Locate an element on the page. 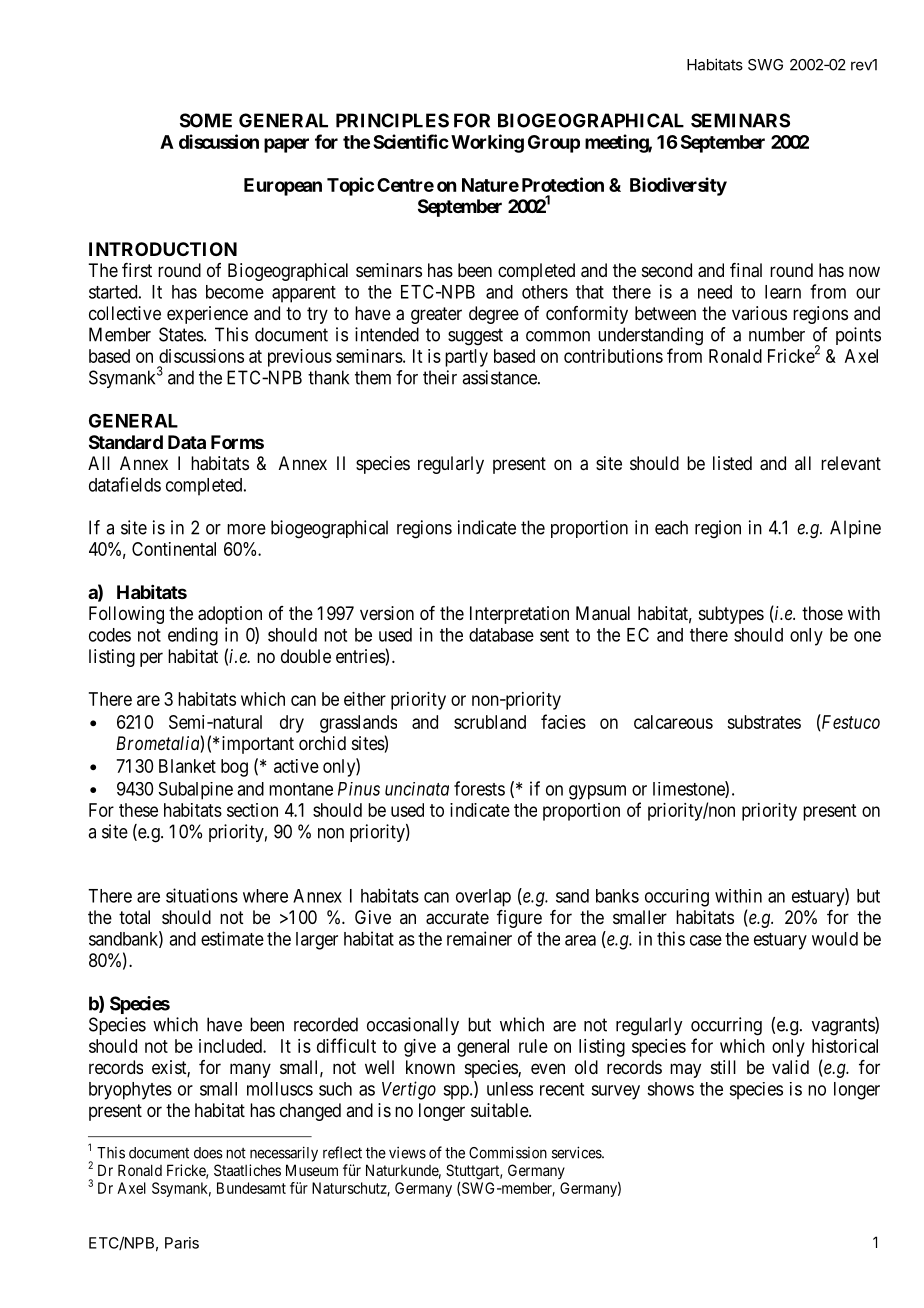  scrubland is located at coordinates (490, 722).
